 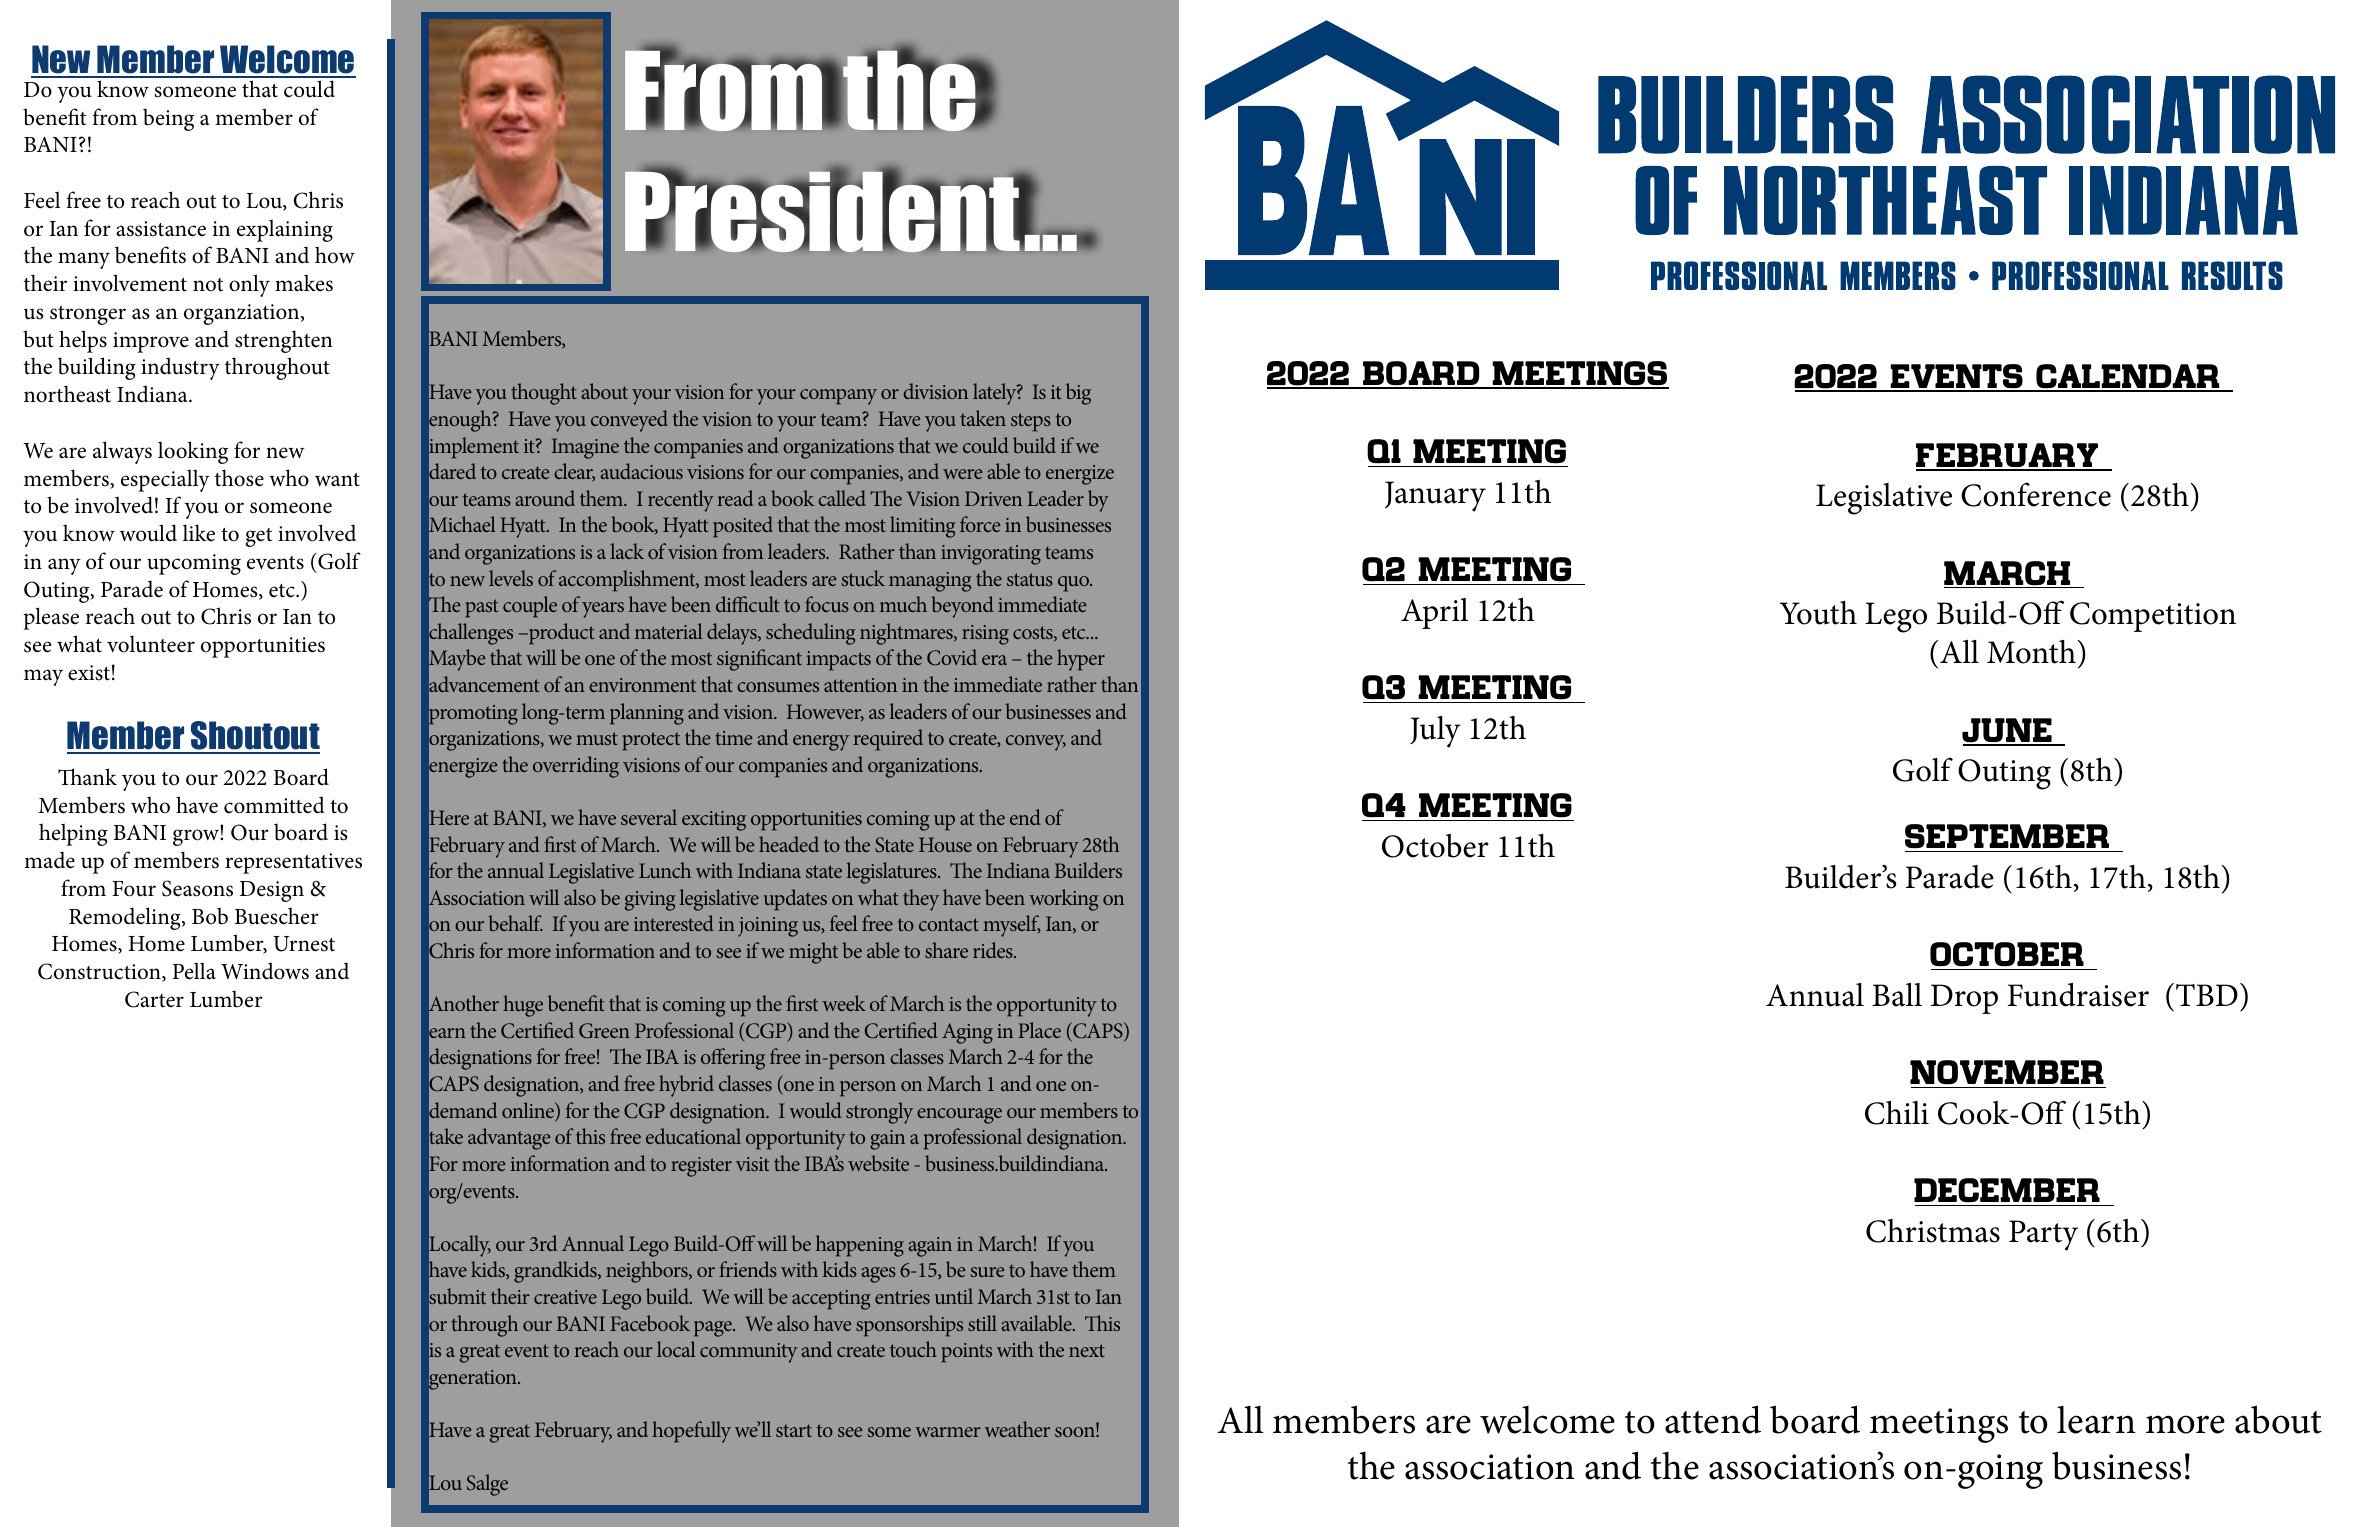 I want to click on encourage, so click(x=959, y=1116).
